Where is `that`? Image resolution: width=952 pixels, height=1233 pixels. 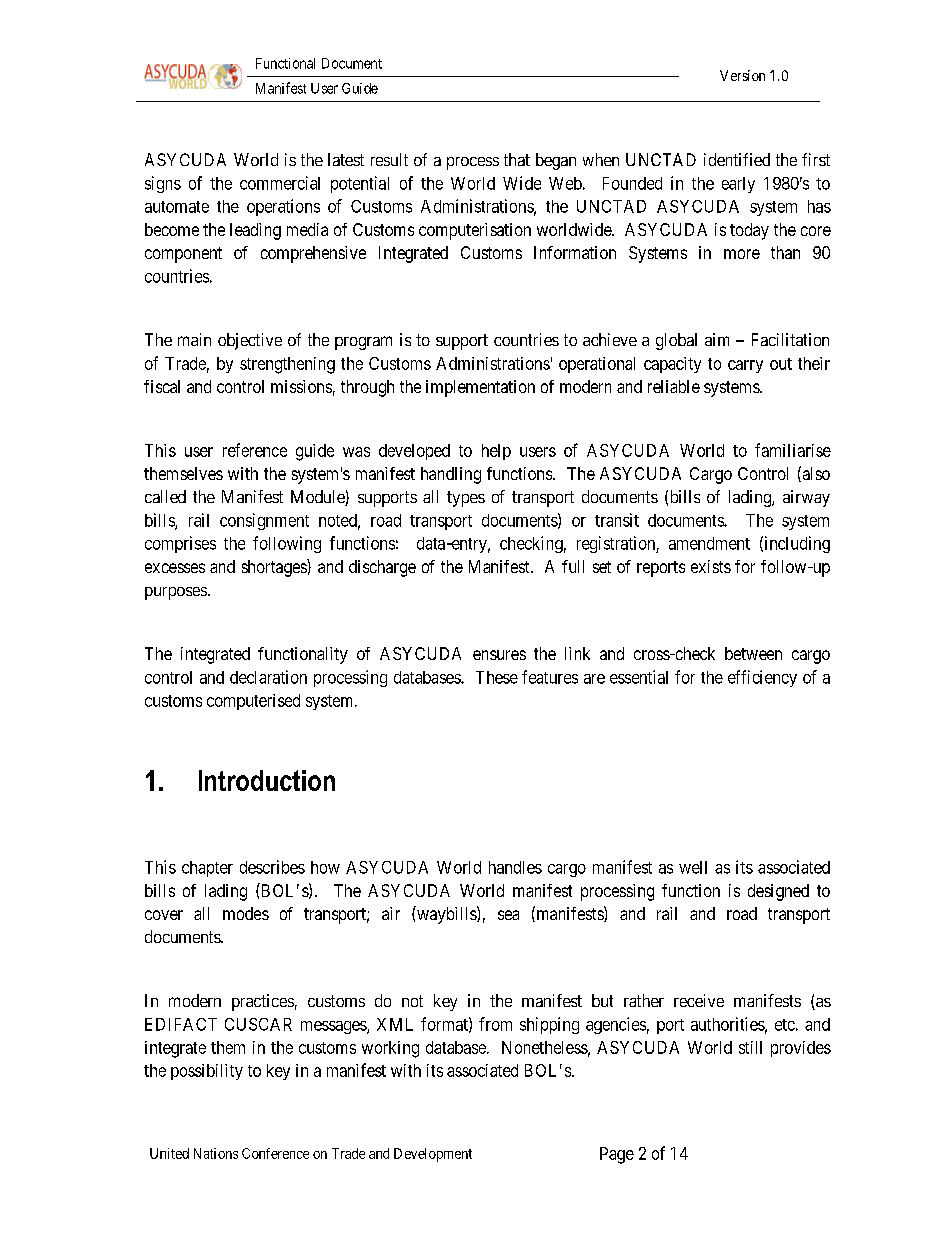
that is located at coordinates (517, 159).
